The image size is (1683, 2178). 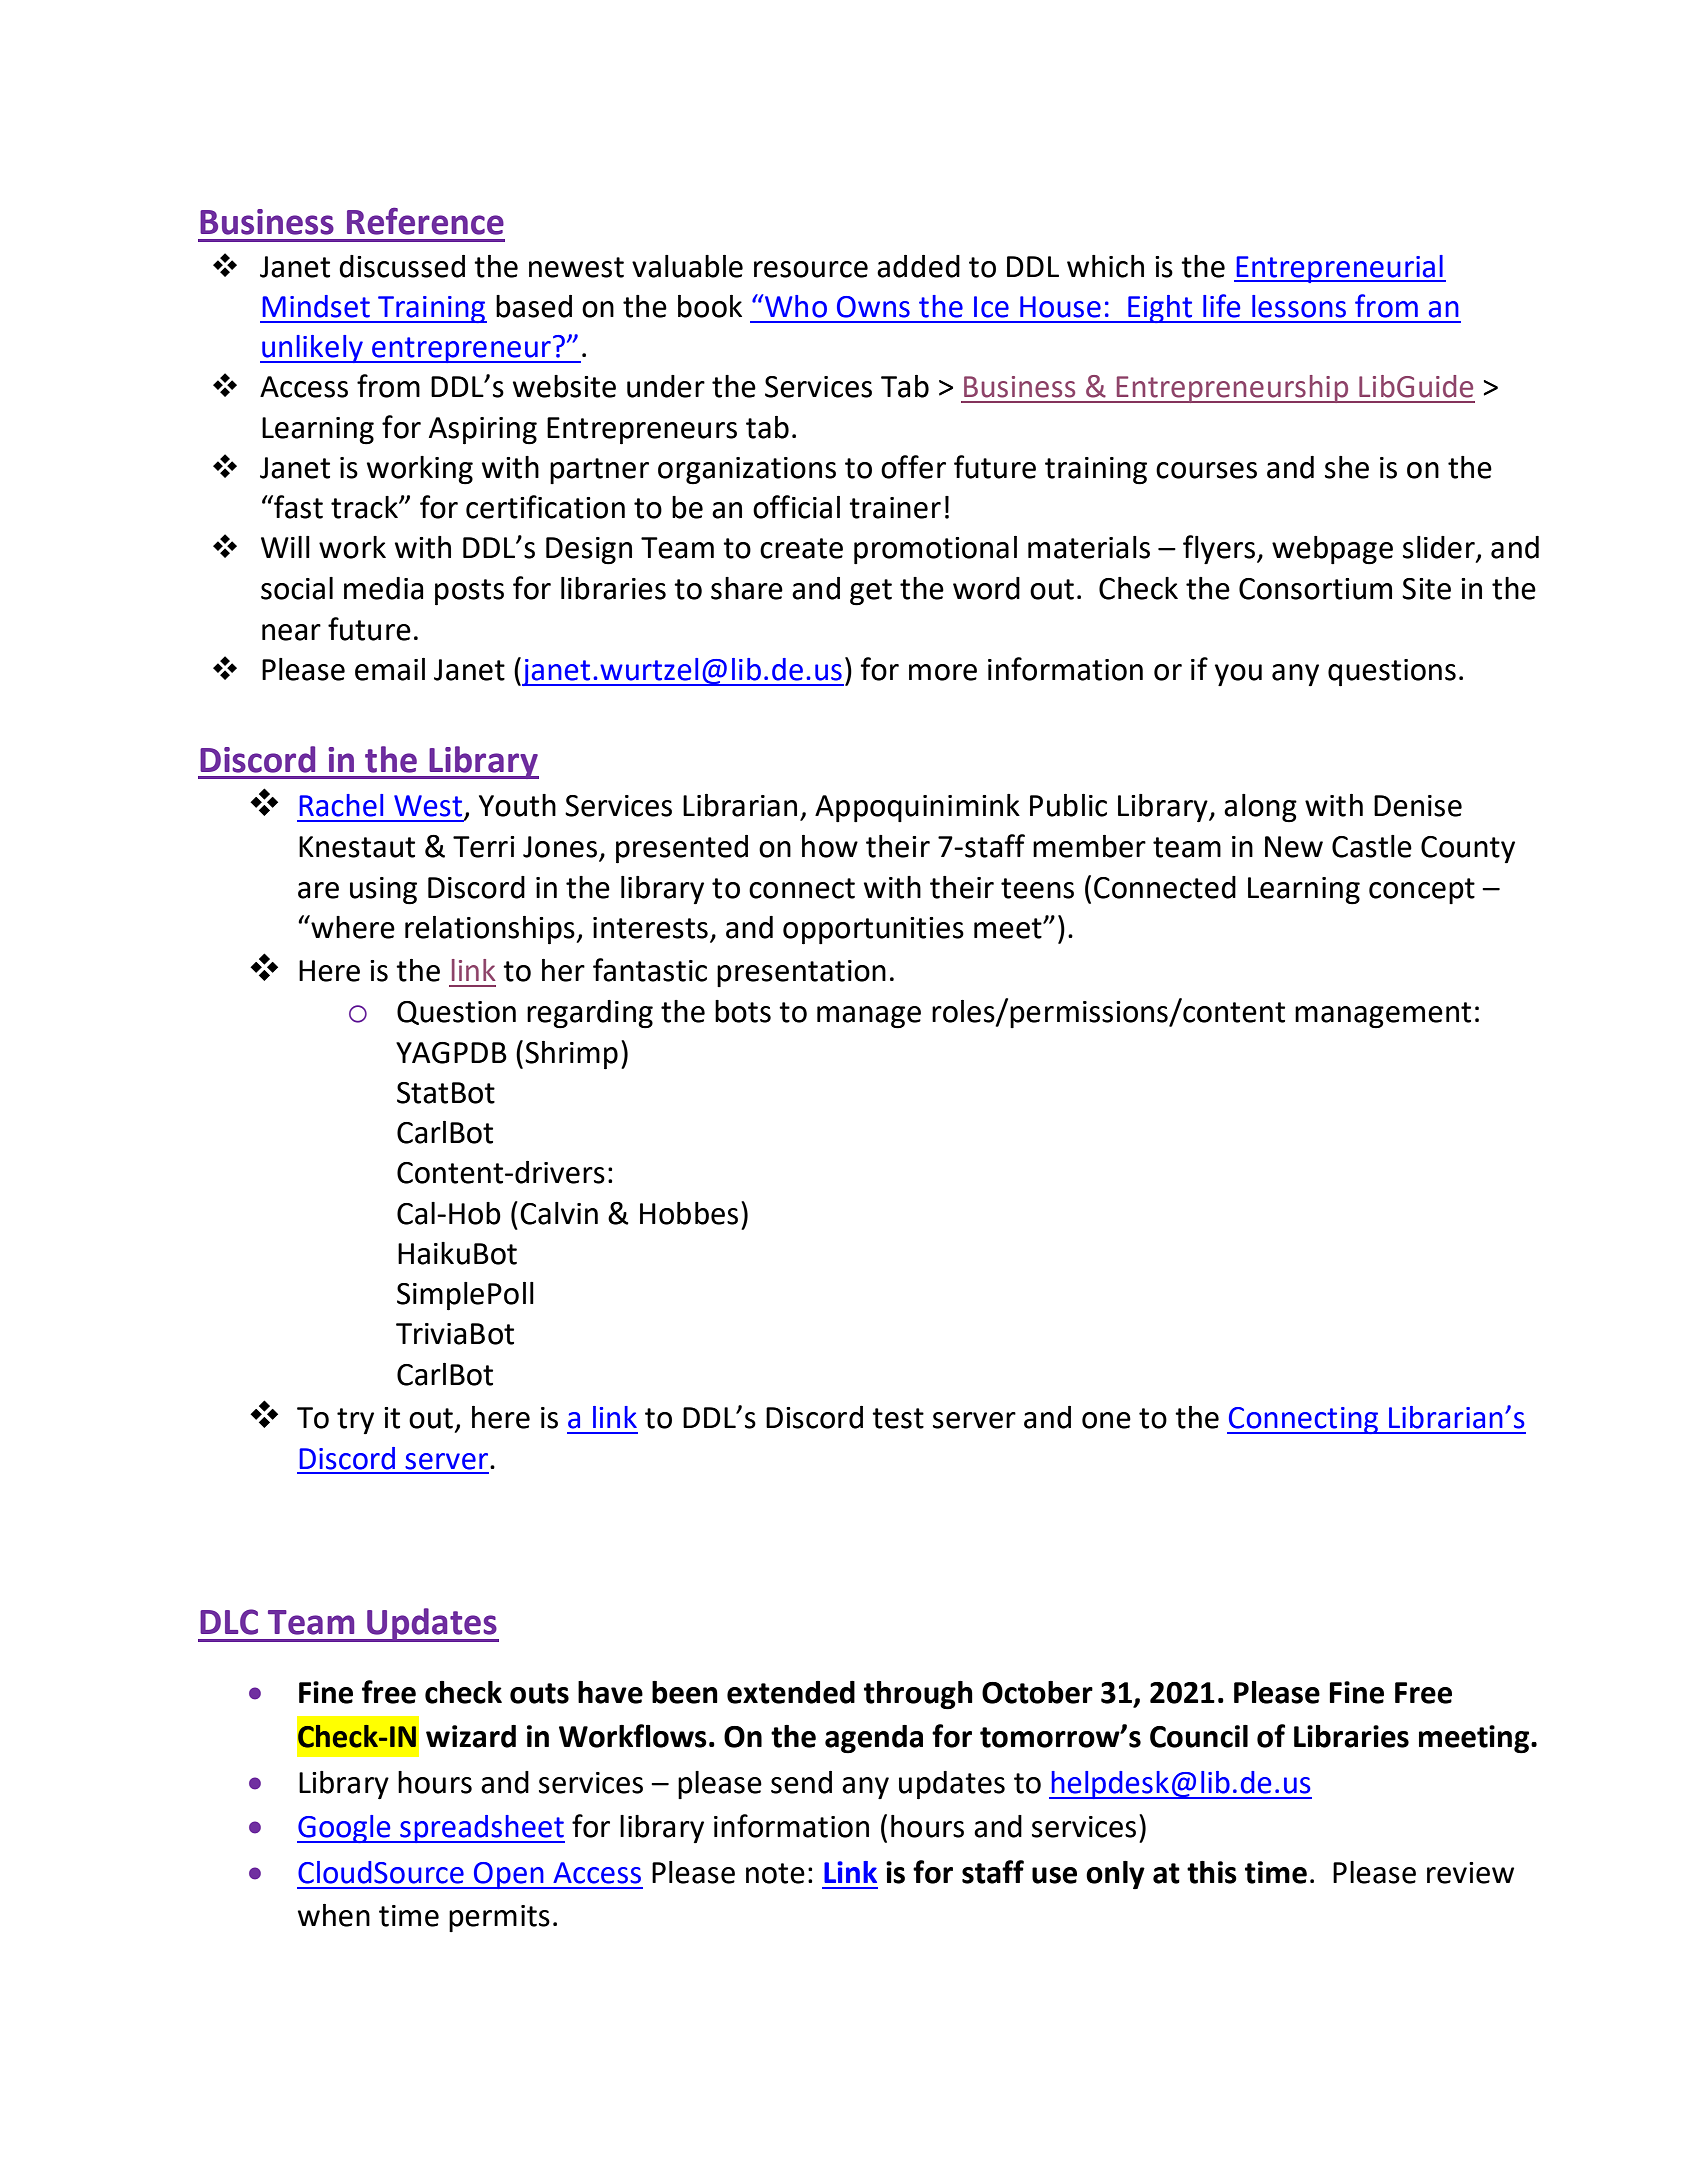 I want to click on concept, so click(x=1422, y=891).
